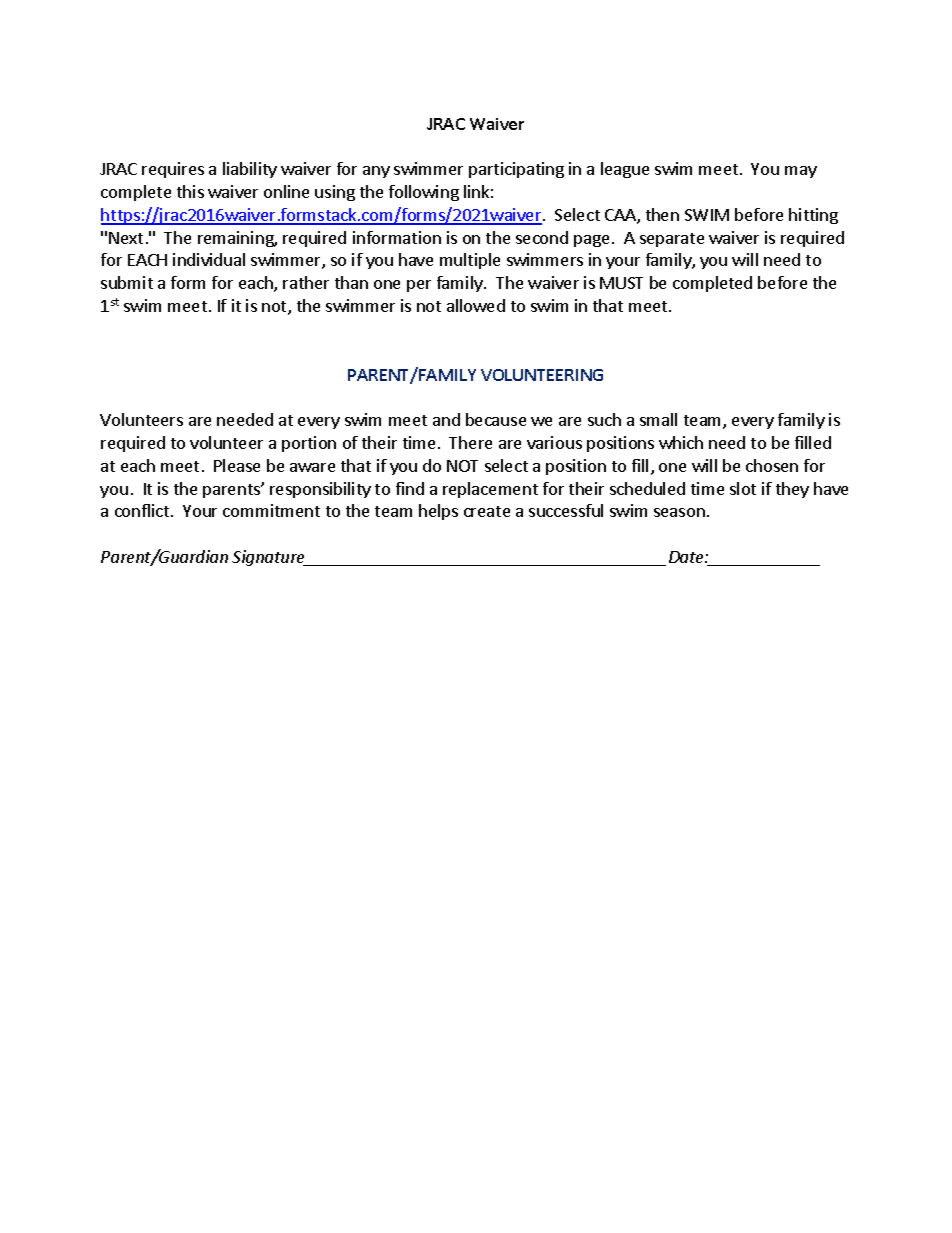 The height and width of the screenshot is (1233, 952). Describe the element at coordinates (190, 191) in the screenshot. I see `this` at that location.
